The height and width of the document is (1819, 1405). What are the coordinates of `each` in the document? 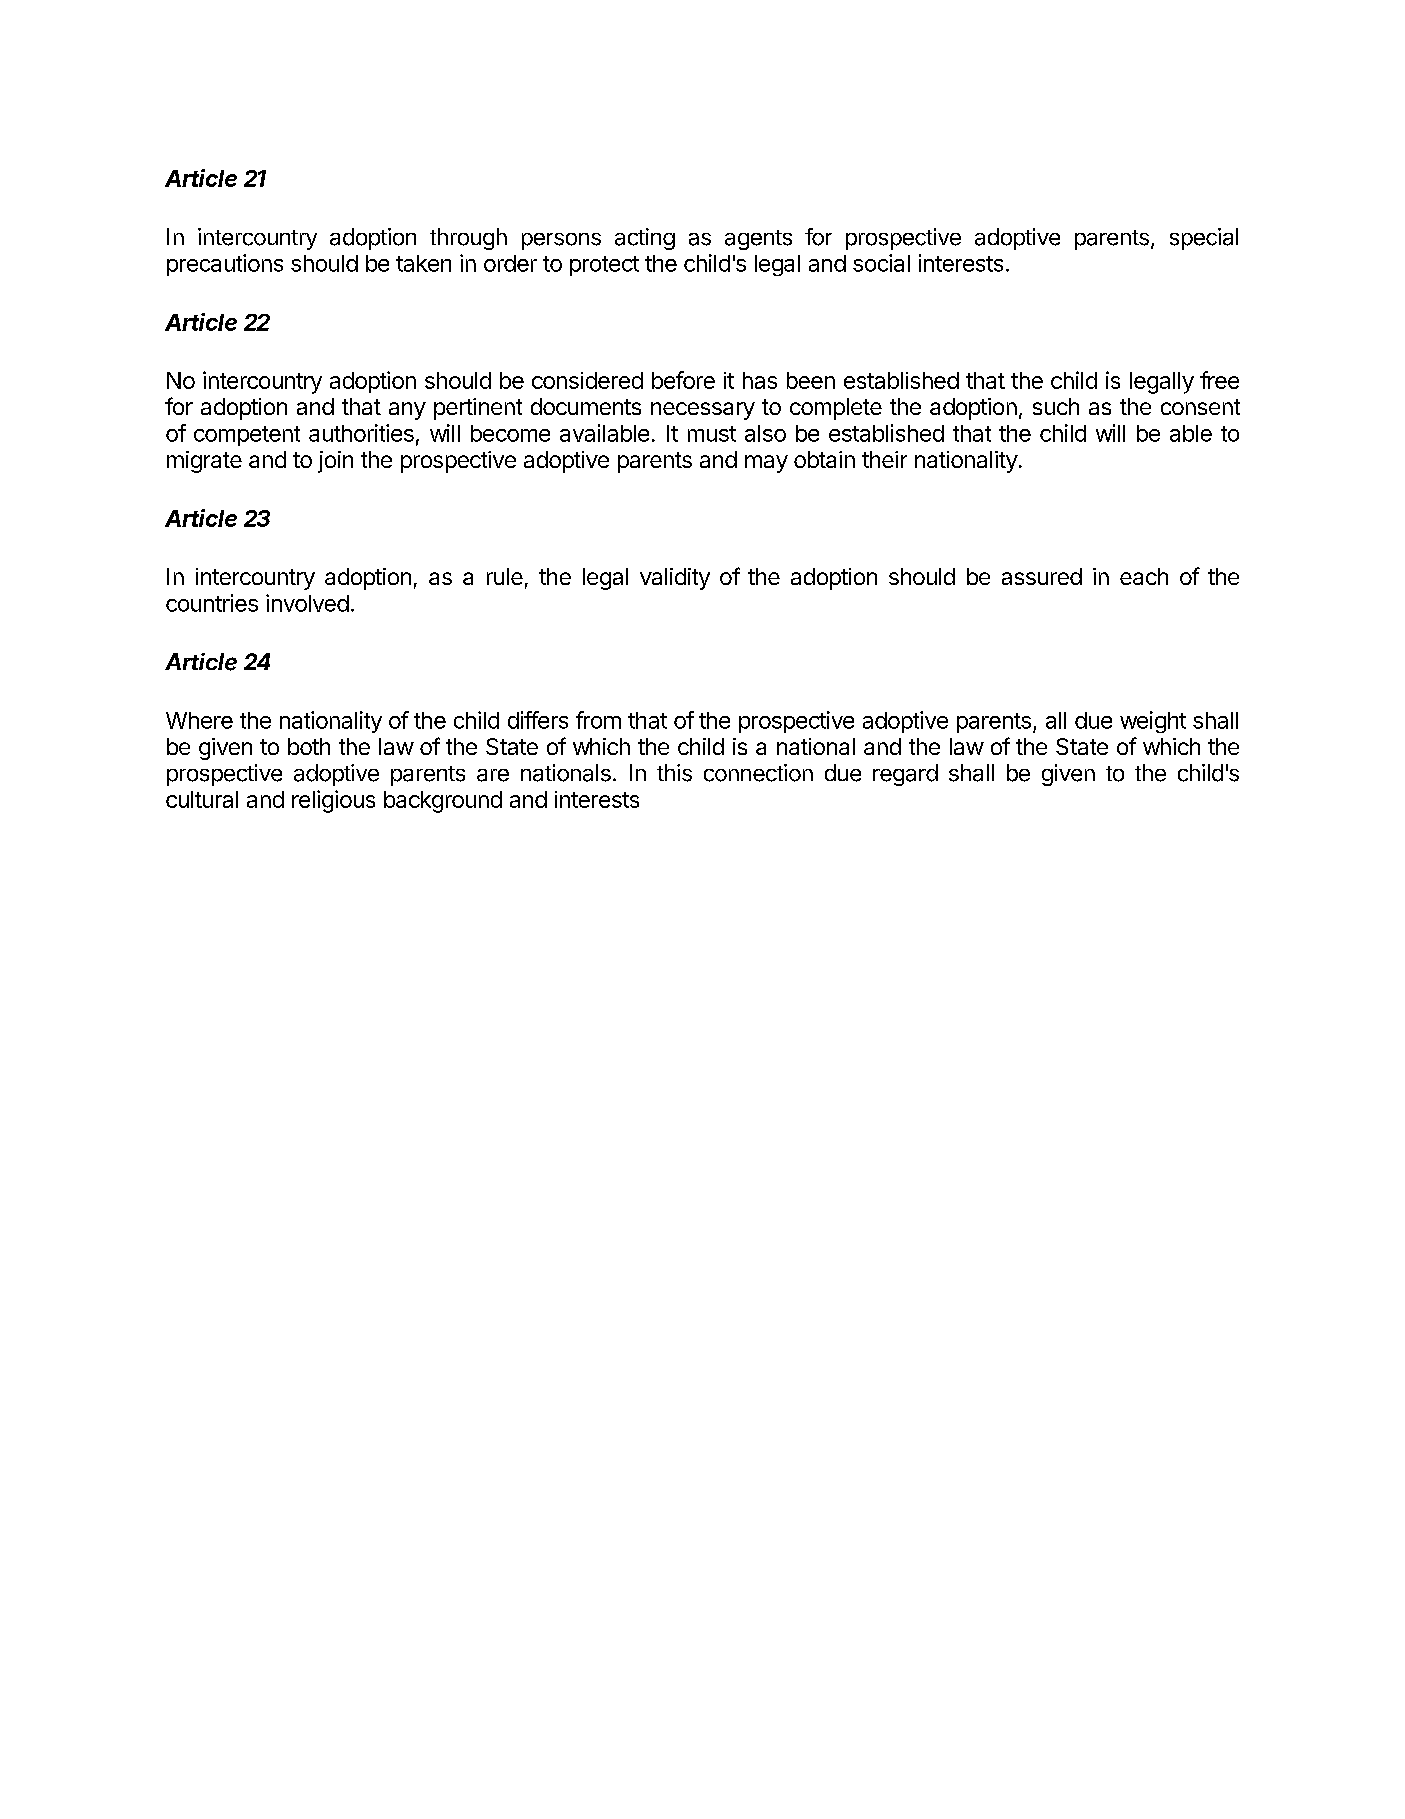 It's located at (1144, 576).
